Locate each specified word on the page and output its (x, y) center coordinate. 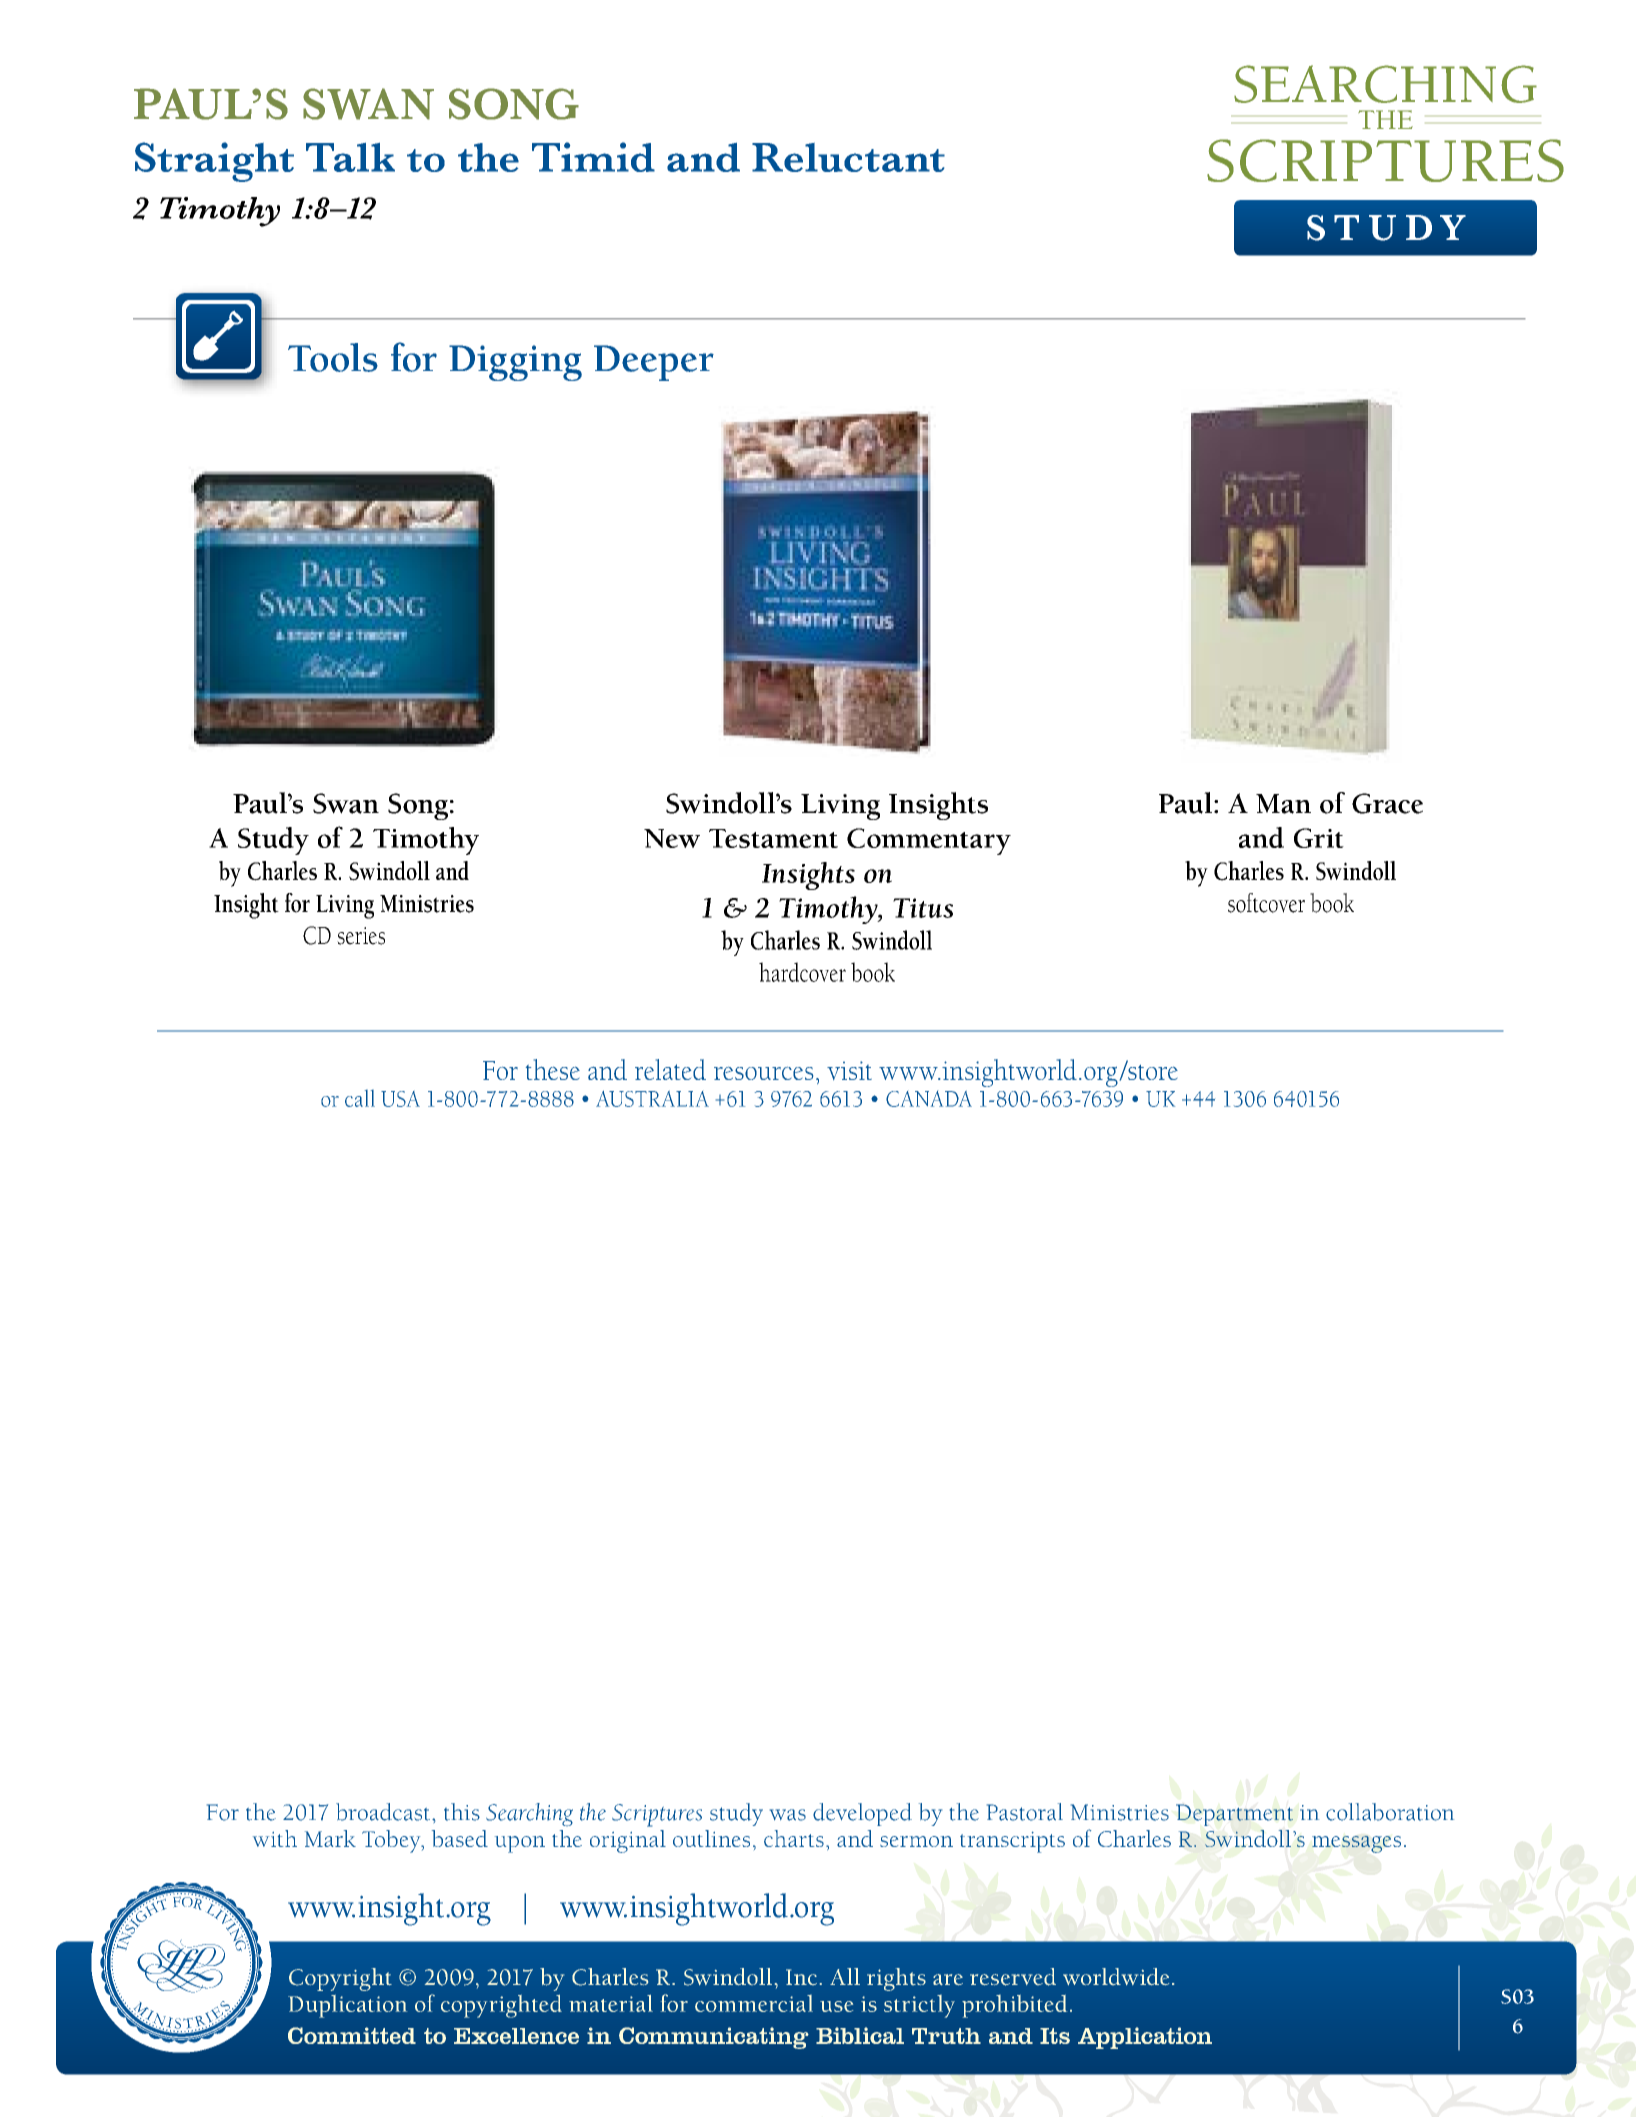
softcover (1266, 903)
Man (1283, 804)
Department (1234, 1815)
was (788, 1815)
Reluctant (848, 157)
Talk (350, 157)
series (361, 936)
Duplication (347, 2006)
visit (849, 1070)
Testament (773, 838)
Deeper (654, 363)
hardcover (802, 972)
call (360, 1098)
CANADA (929, 1099)
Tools (333, 357)
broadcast (383, 1812)
